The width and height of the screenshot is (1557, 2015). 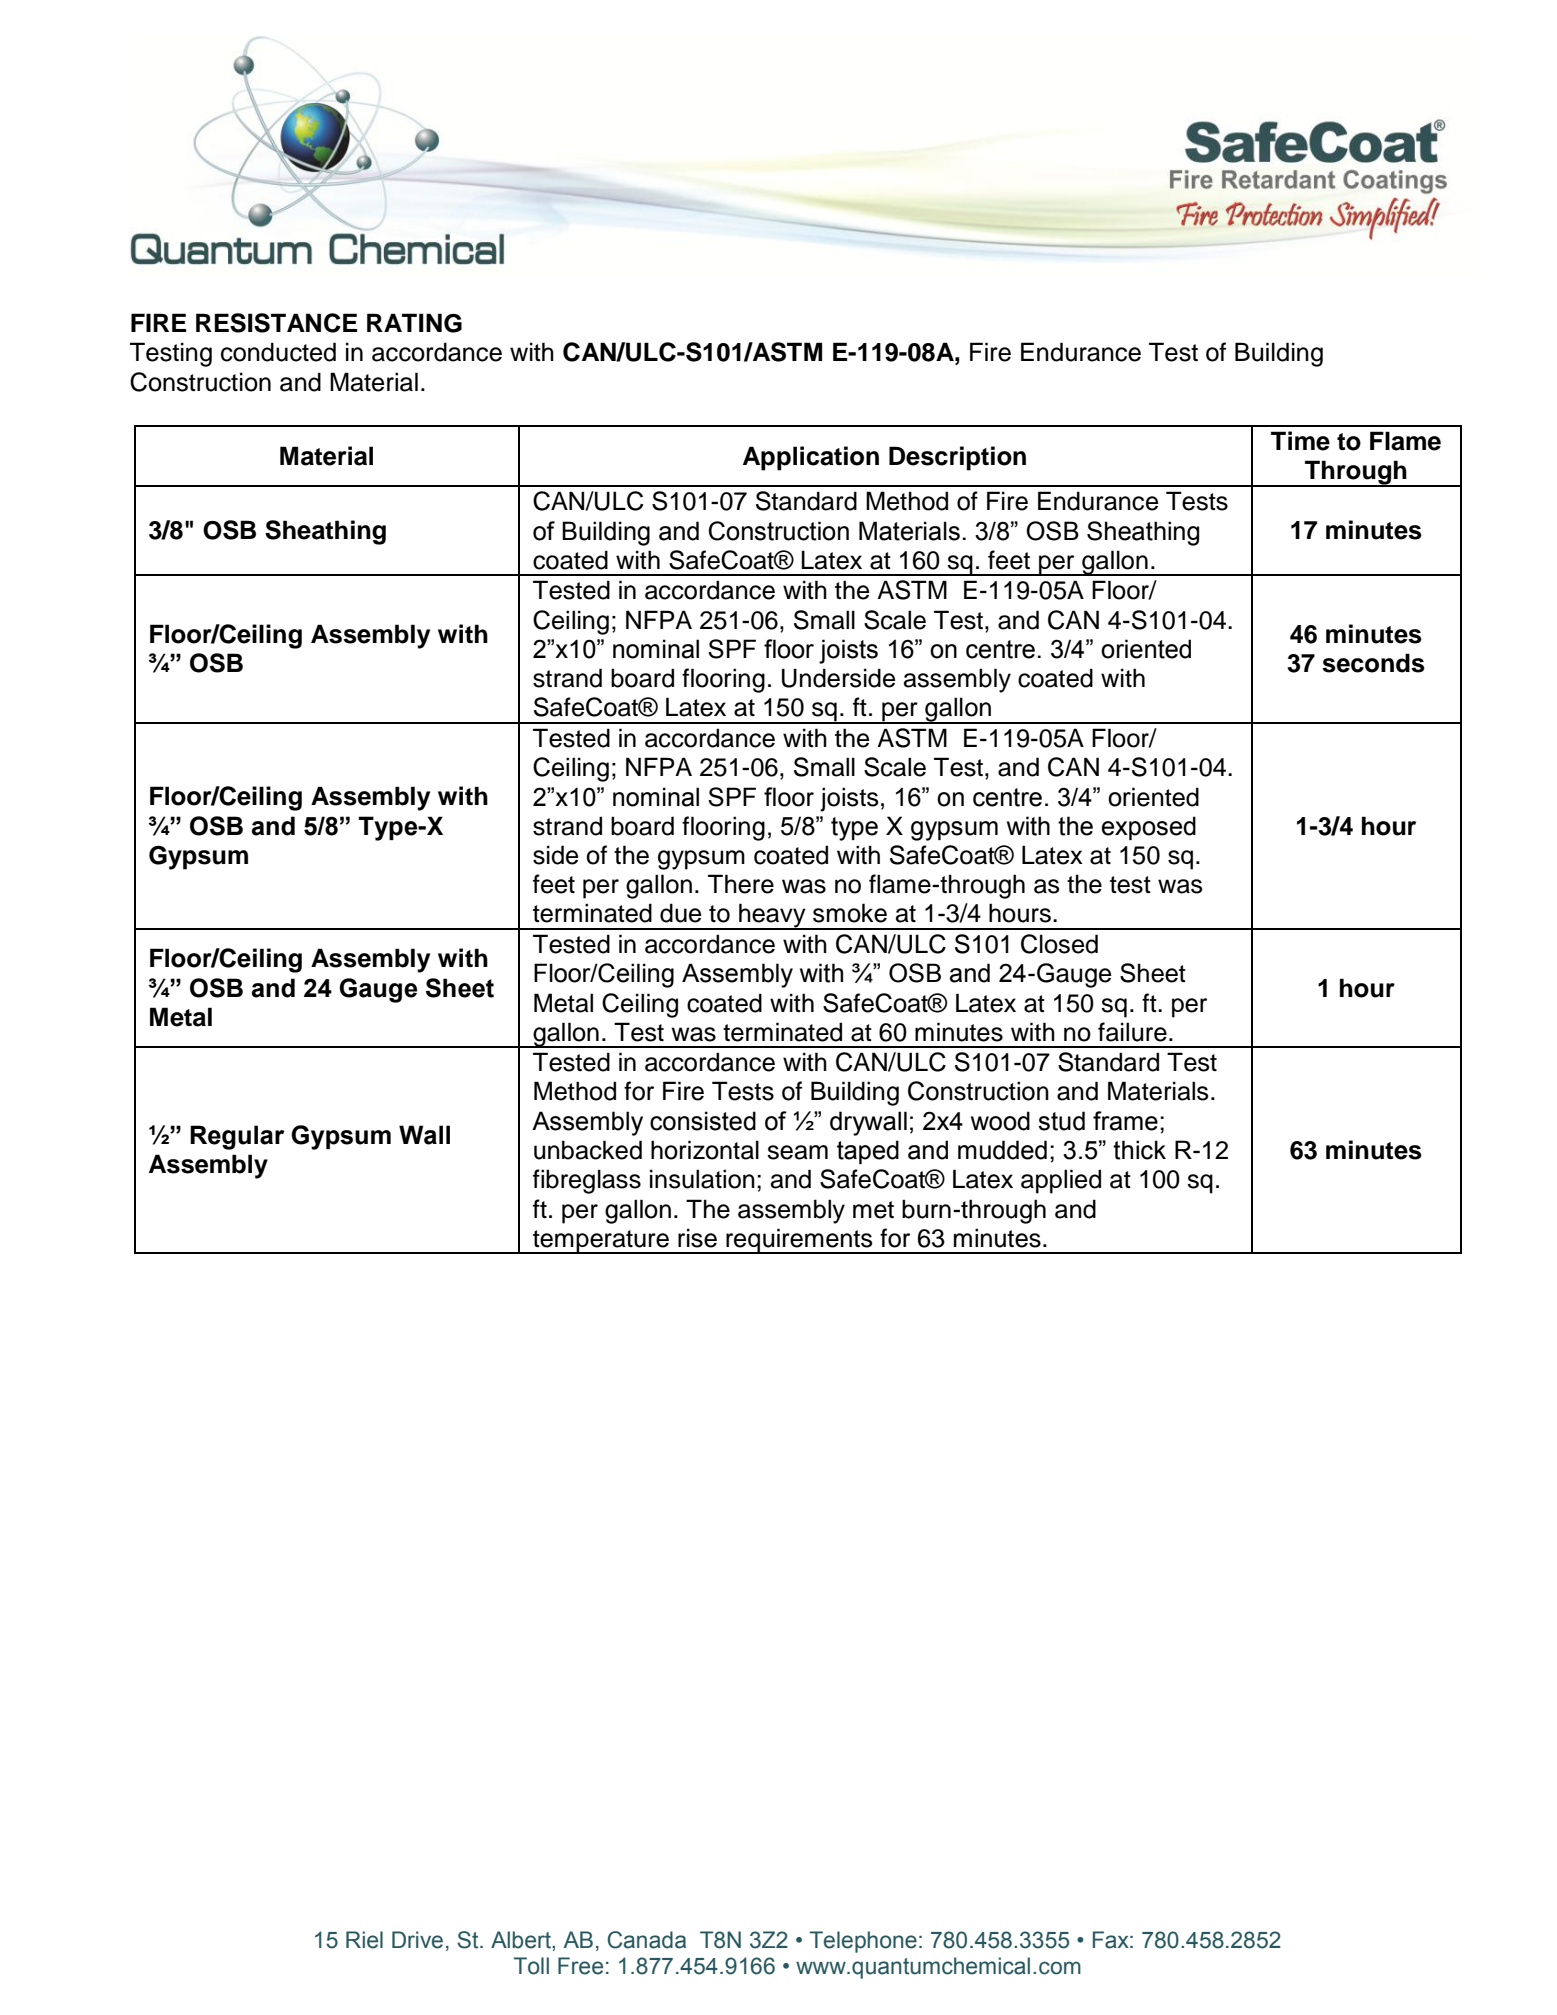 I want to click on Time, so click(x=1300, y=441).
